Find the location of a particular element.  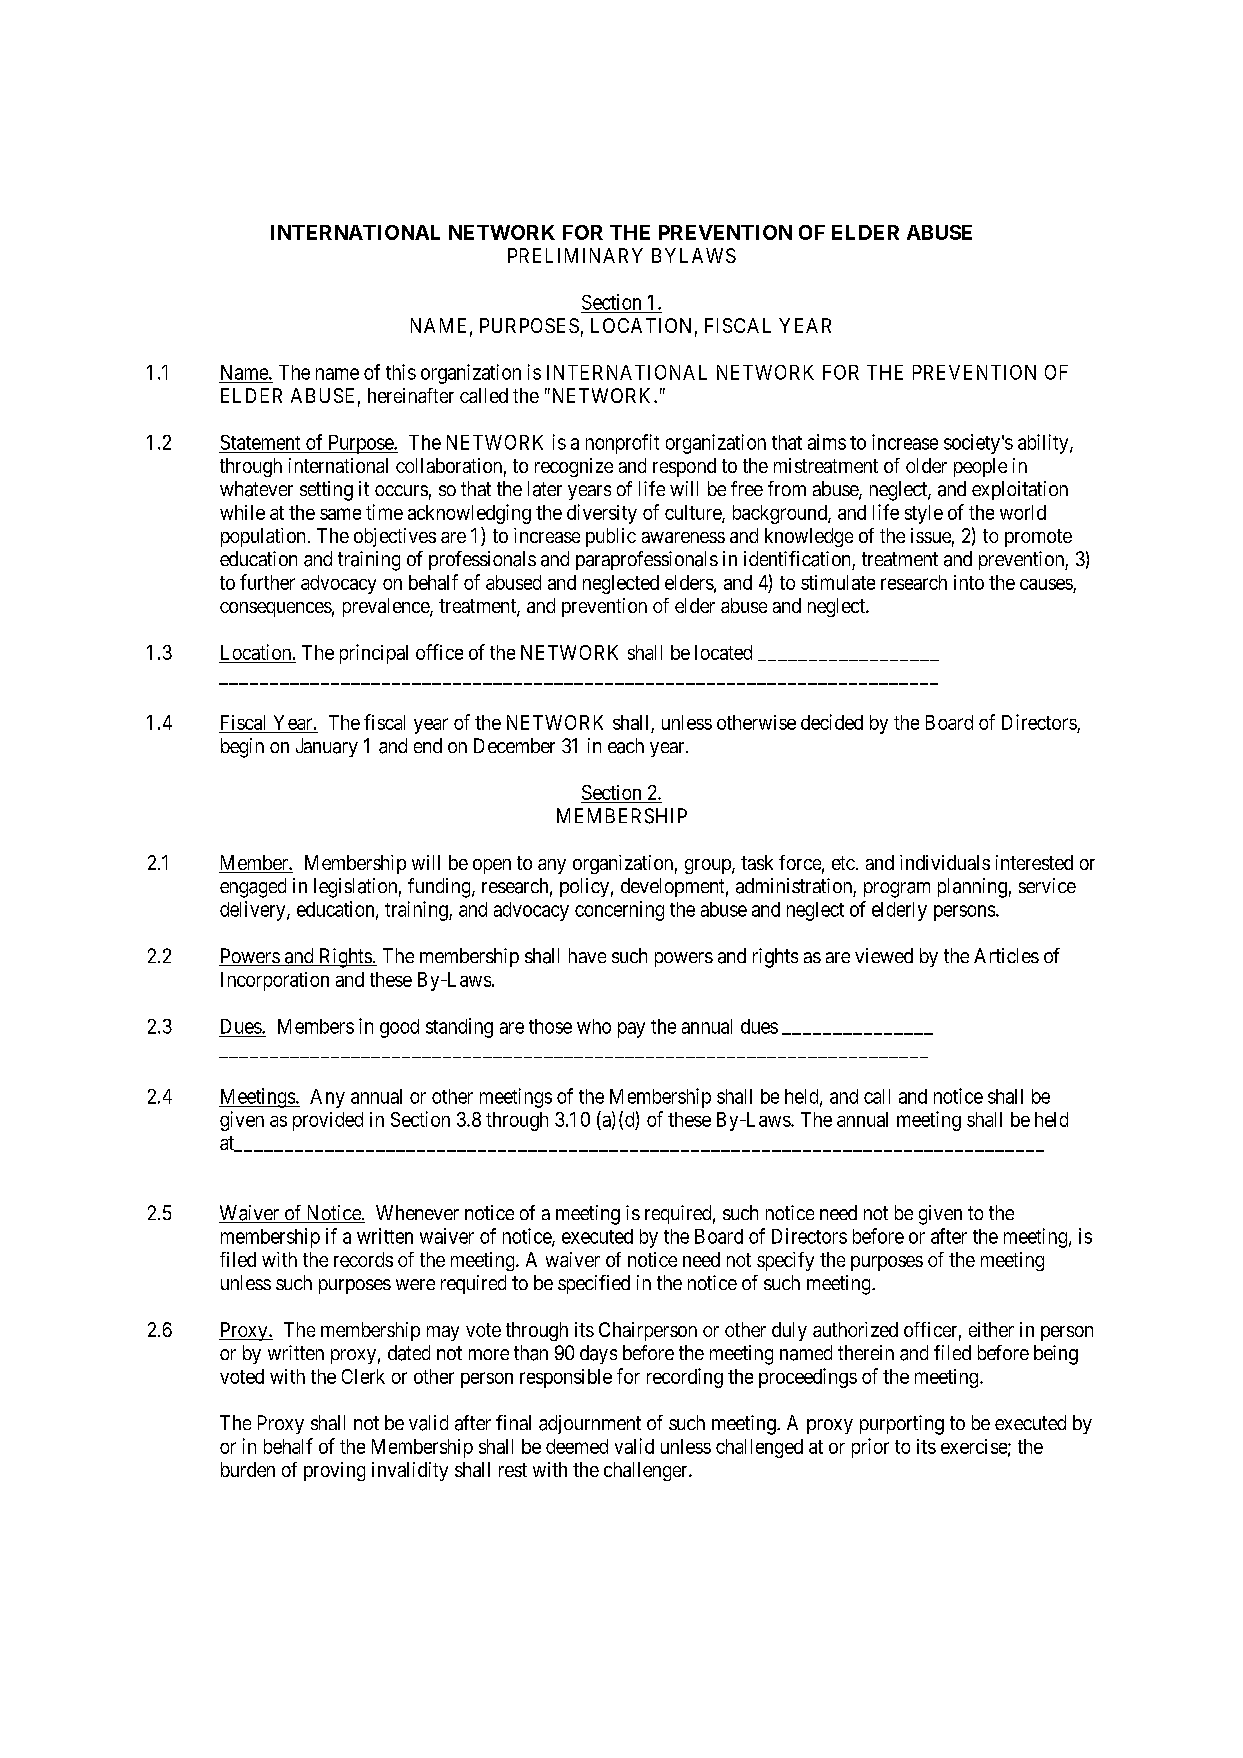

decided is located at coordinates (832, 722).
